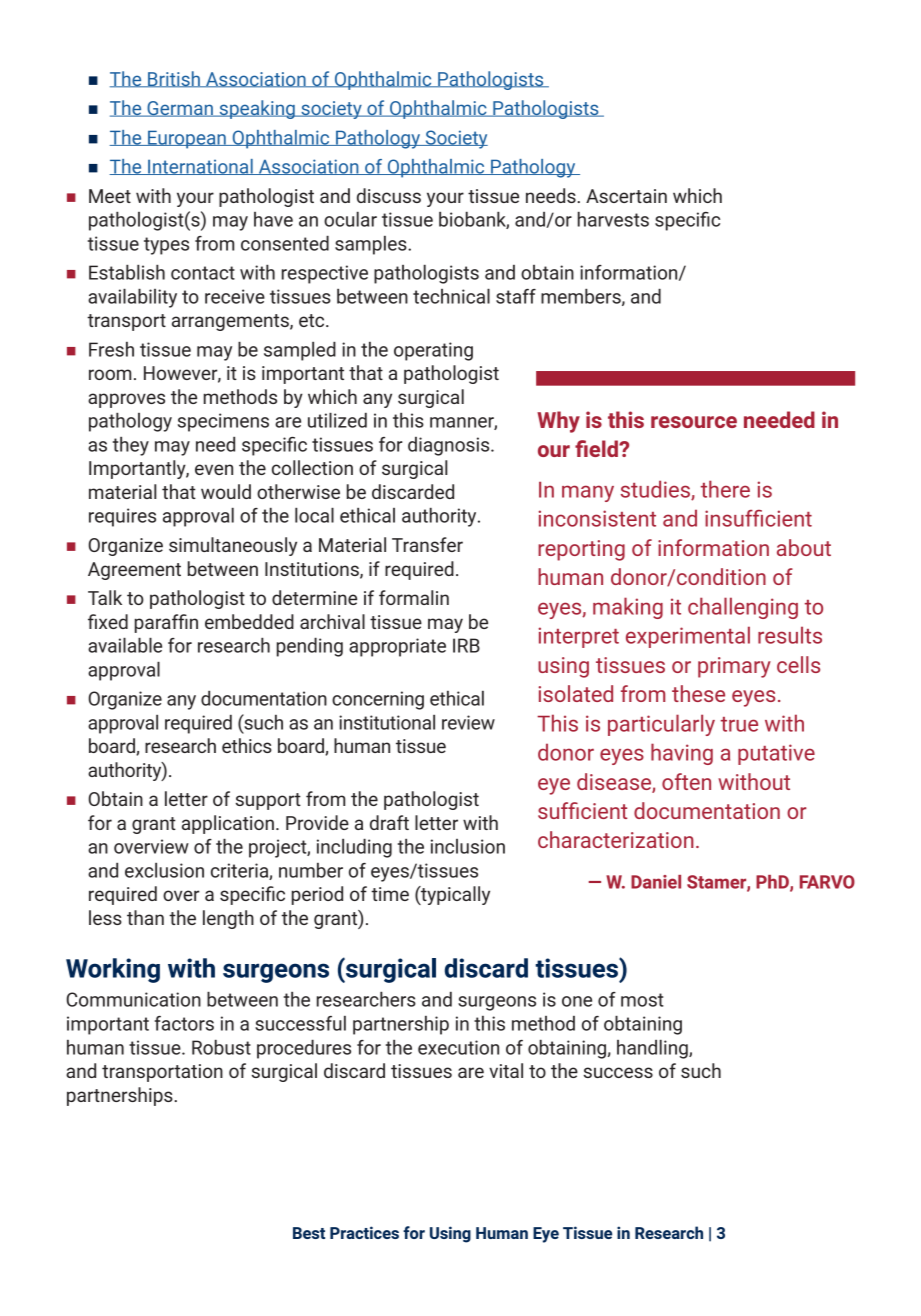 The image size is (921, 1316). I want to click on Best, so click(309, 1233).
